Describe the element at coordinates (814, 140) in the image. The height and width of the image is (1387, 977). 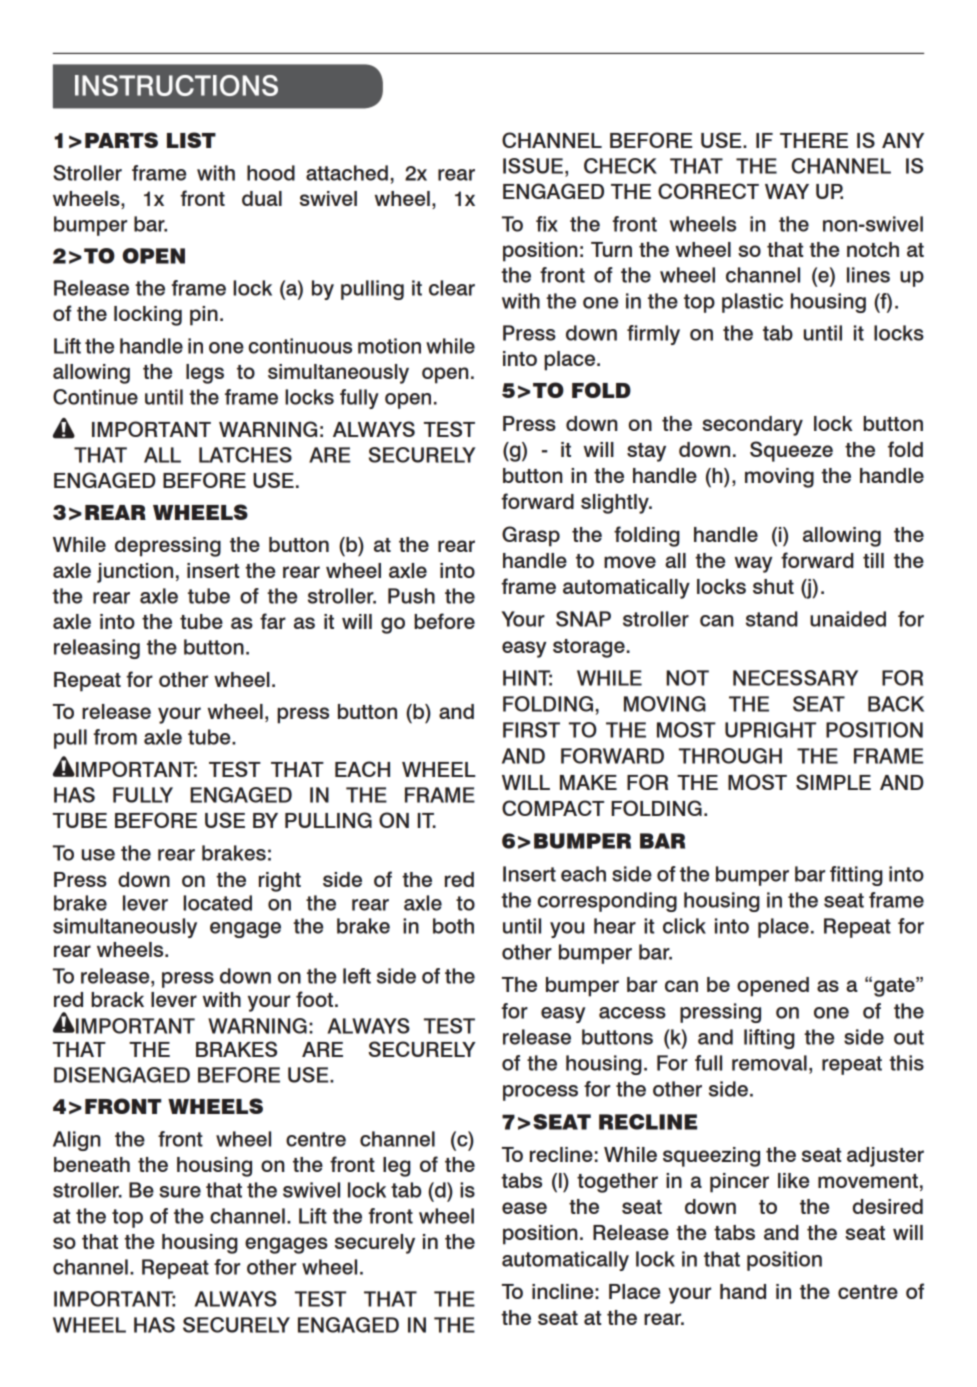
I see `THERE` at that location.
